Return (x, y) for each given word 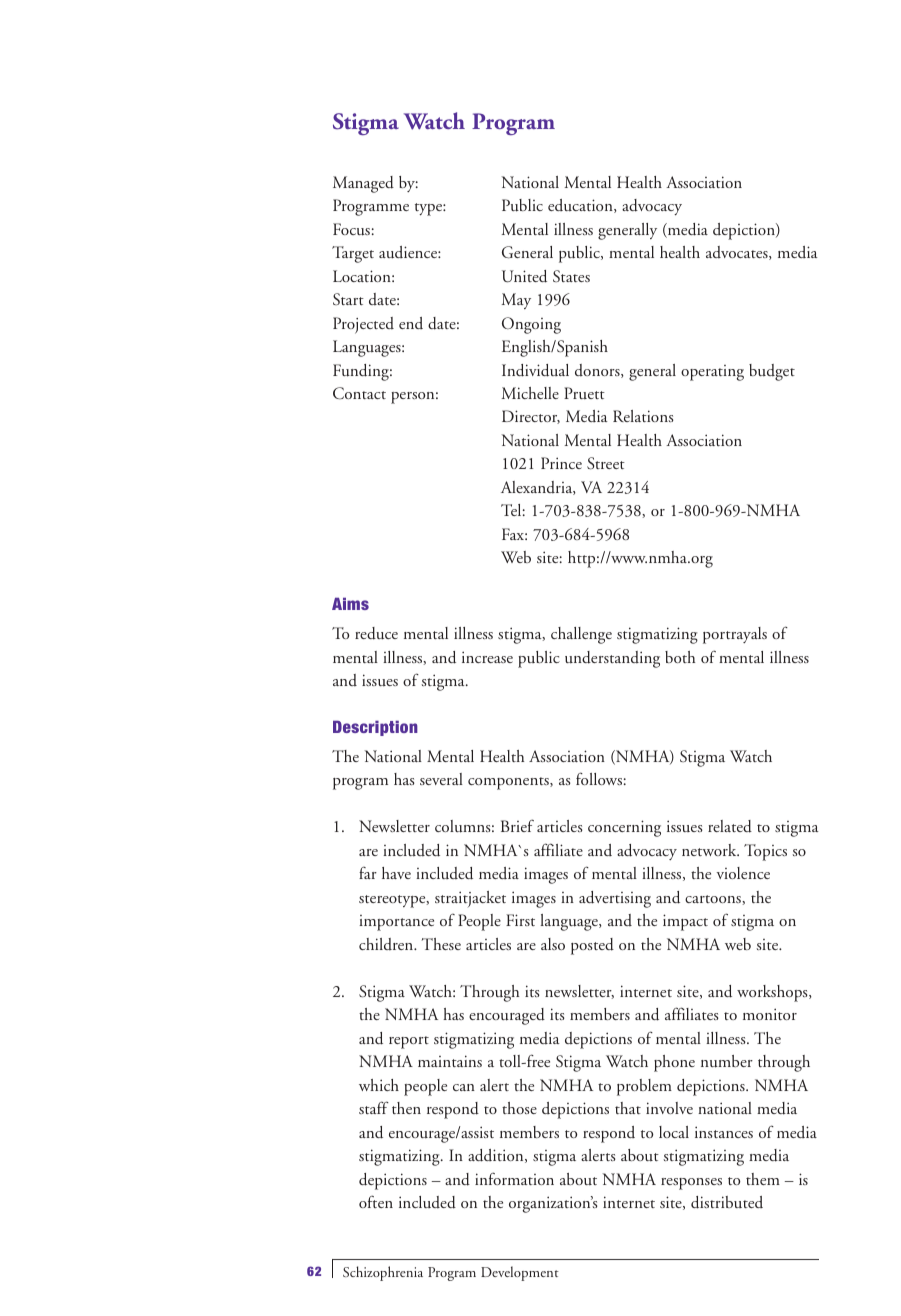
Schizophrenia (383, 1273)
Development (520, 1273)
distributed (727, 1202)
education (581, 206)
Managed (363, 184)
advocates (738, 253)
